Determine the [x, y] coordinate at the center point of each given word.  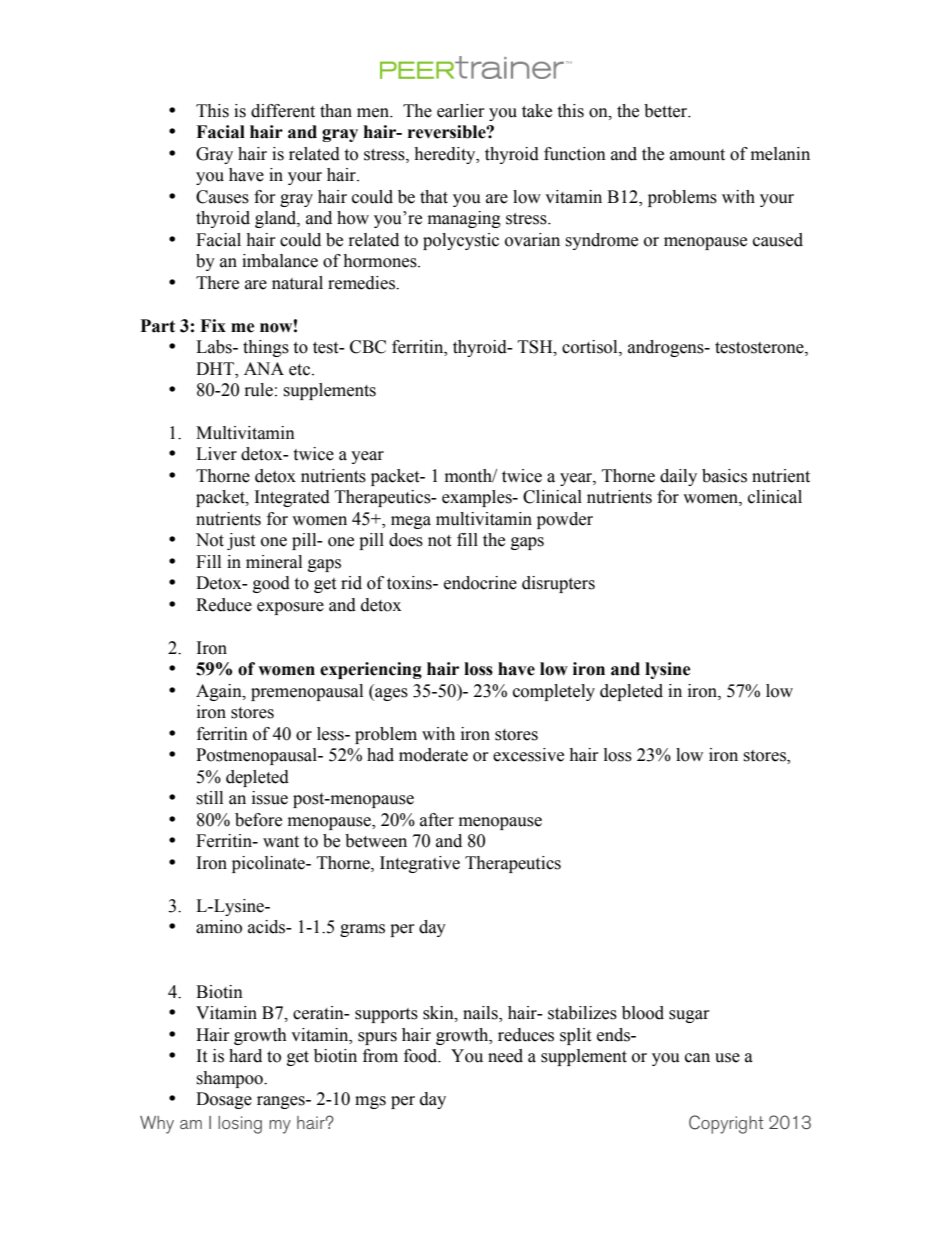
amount [697, 155]
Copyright [726, 1124]
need [505, 1056]
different [283, 111]
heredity [446, 155]
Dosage [224, 1100]
